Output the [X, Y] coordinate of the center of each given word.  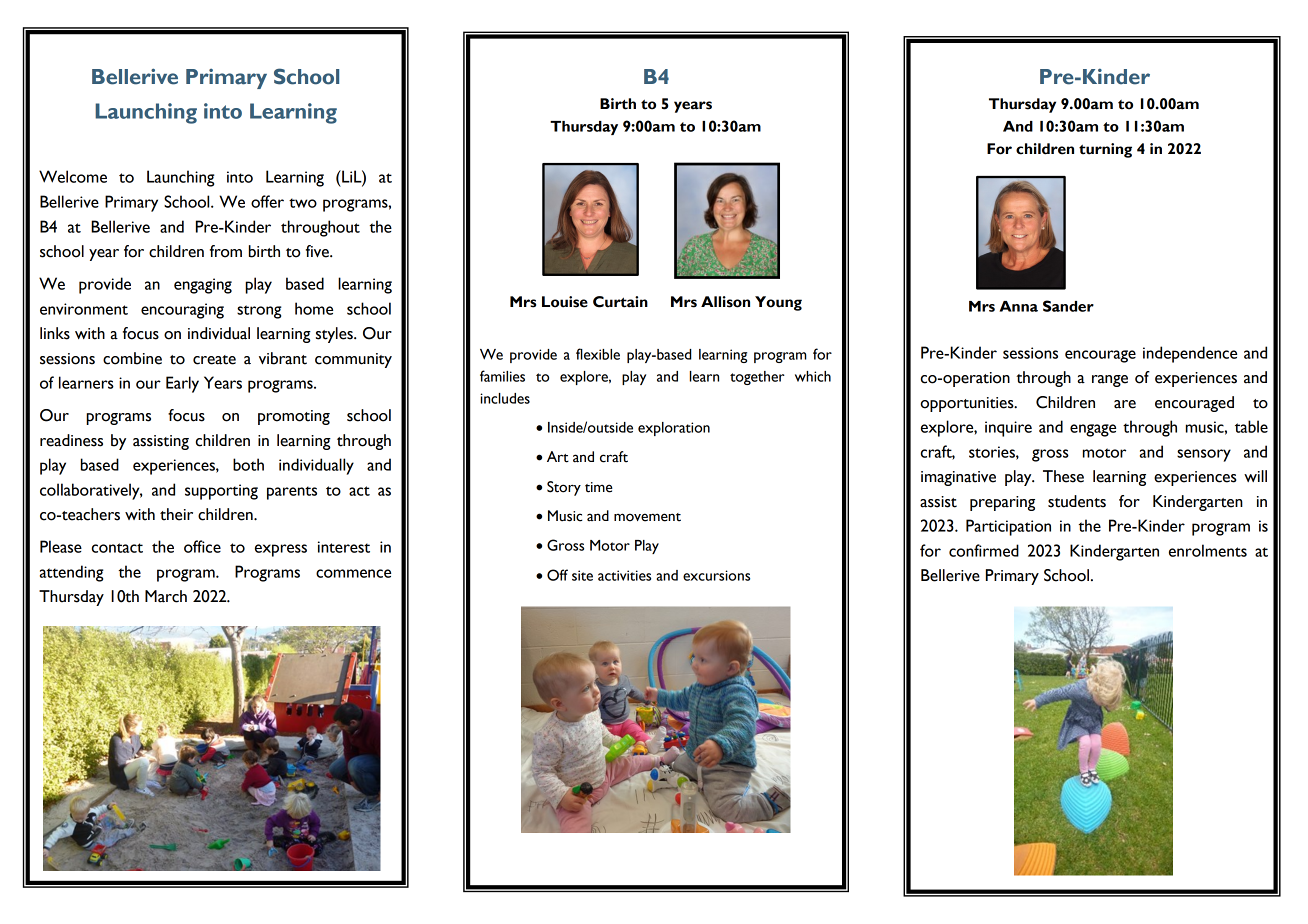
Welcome [73, 176]
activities [624, 575]
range [1110, 381]
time [599, 487]
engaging [203, 286]
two [303, 203]
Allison [725, 302]
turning [1105, 150]
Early [182, 384]
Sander [1068, 306]
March [166, 596]
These [1063, 476]
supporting [221, 492]
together [757, 378]
